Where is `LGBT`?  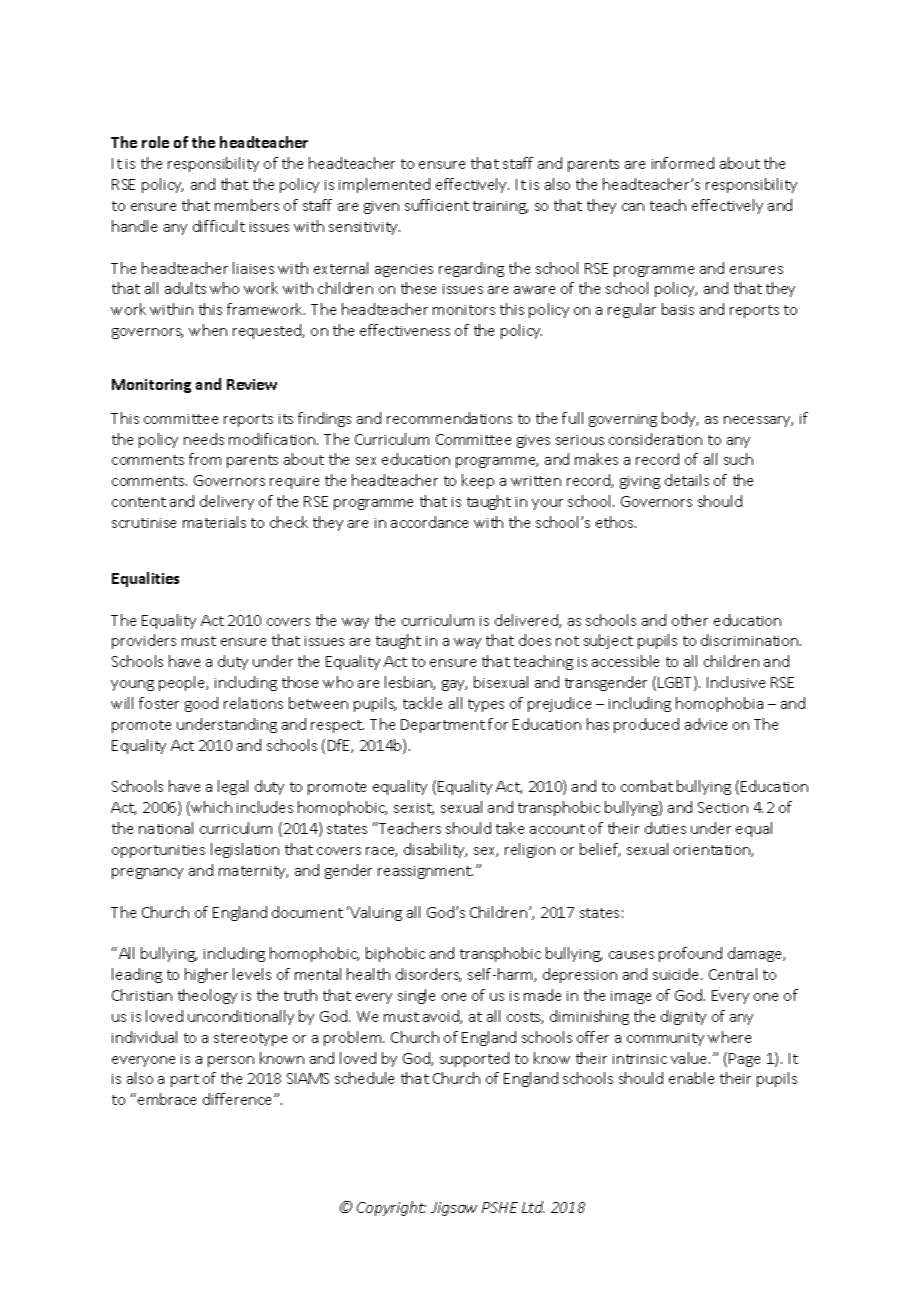
LGBT is located at coordinates (676, 683).
